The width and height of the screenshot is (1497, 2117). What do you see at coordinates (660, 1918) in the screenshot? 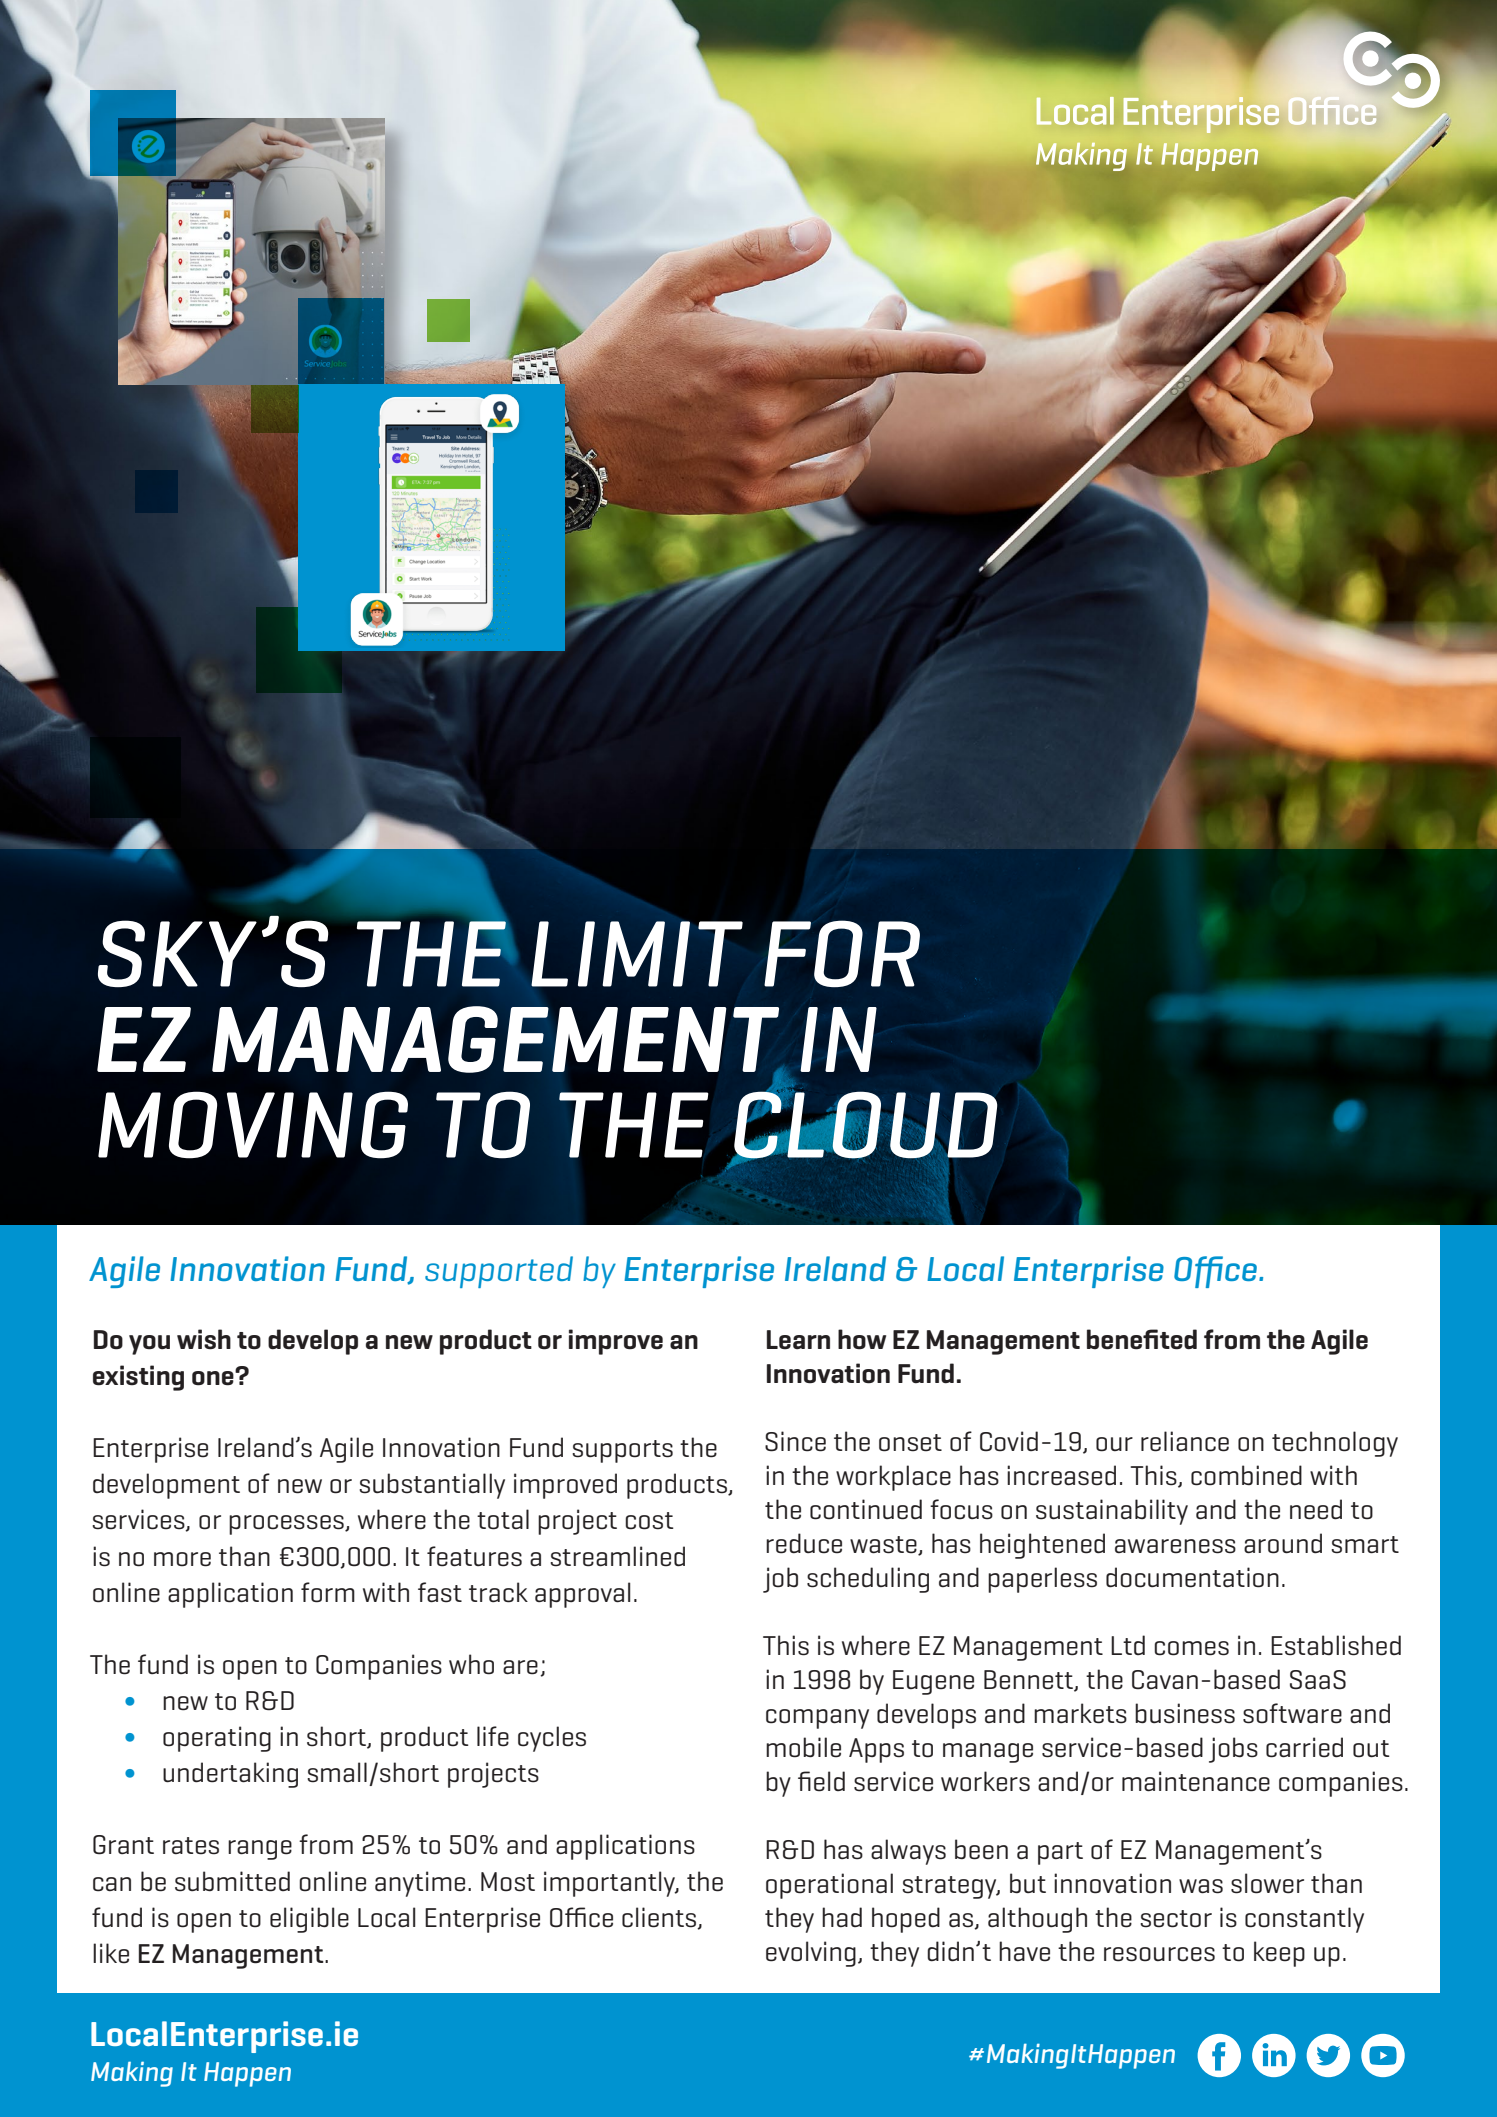
I see `clients` at bounding box center [660, 1918].
